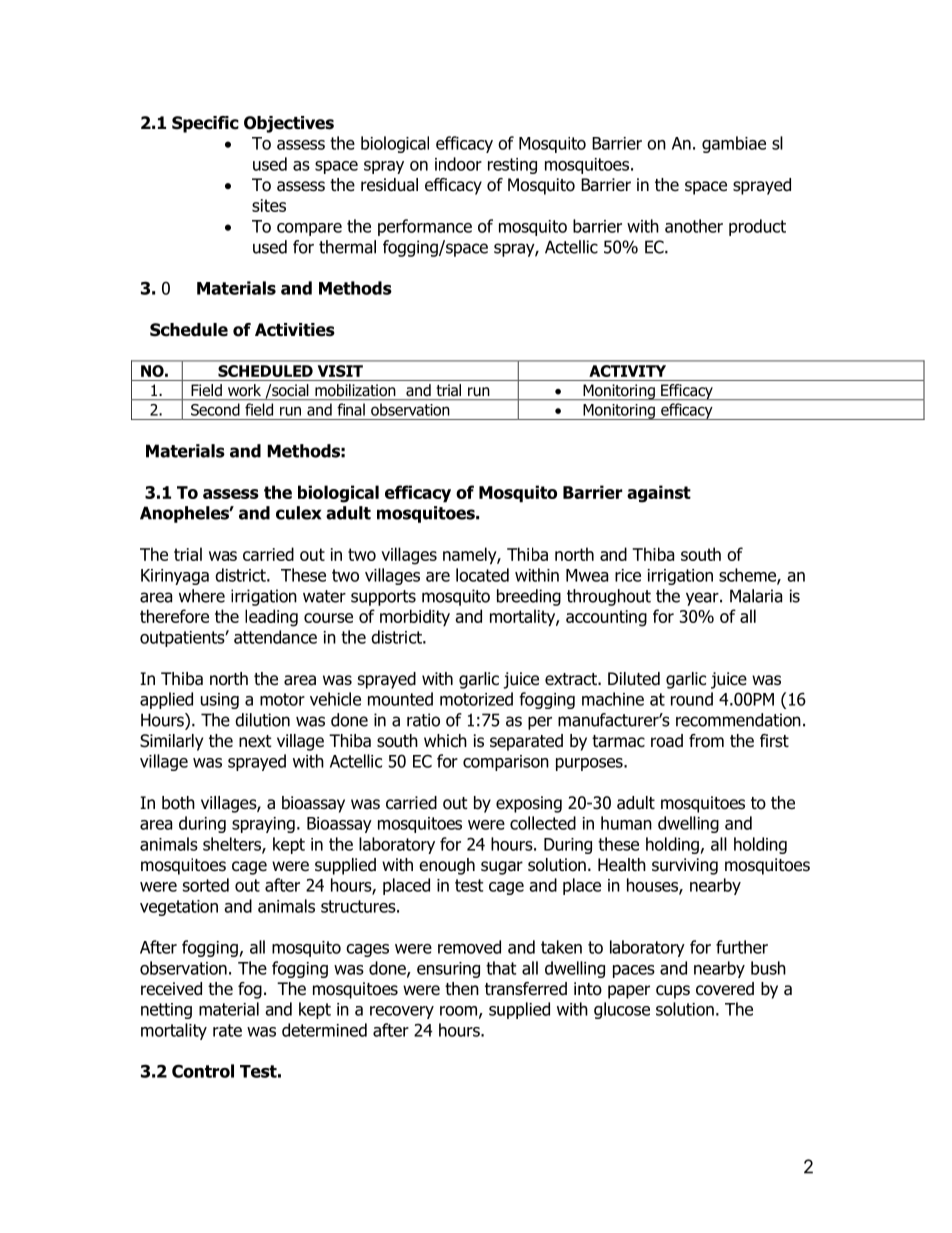  I want to click on gambiae, so click(734, 144).
